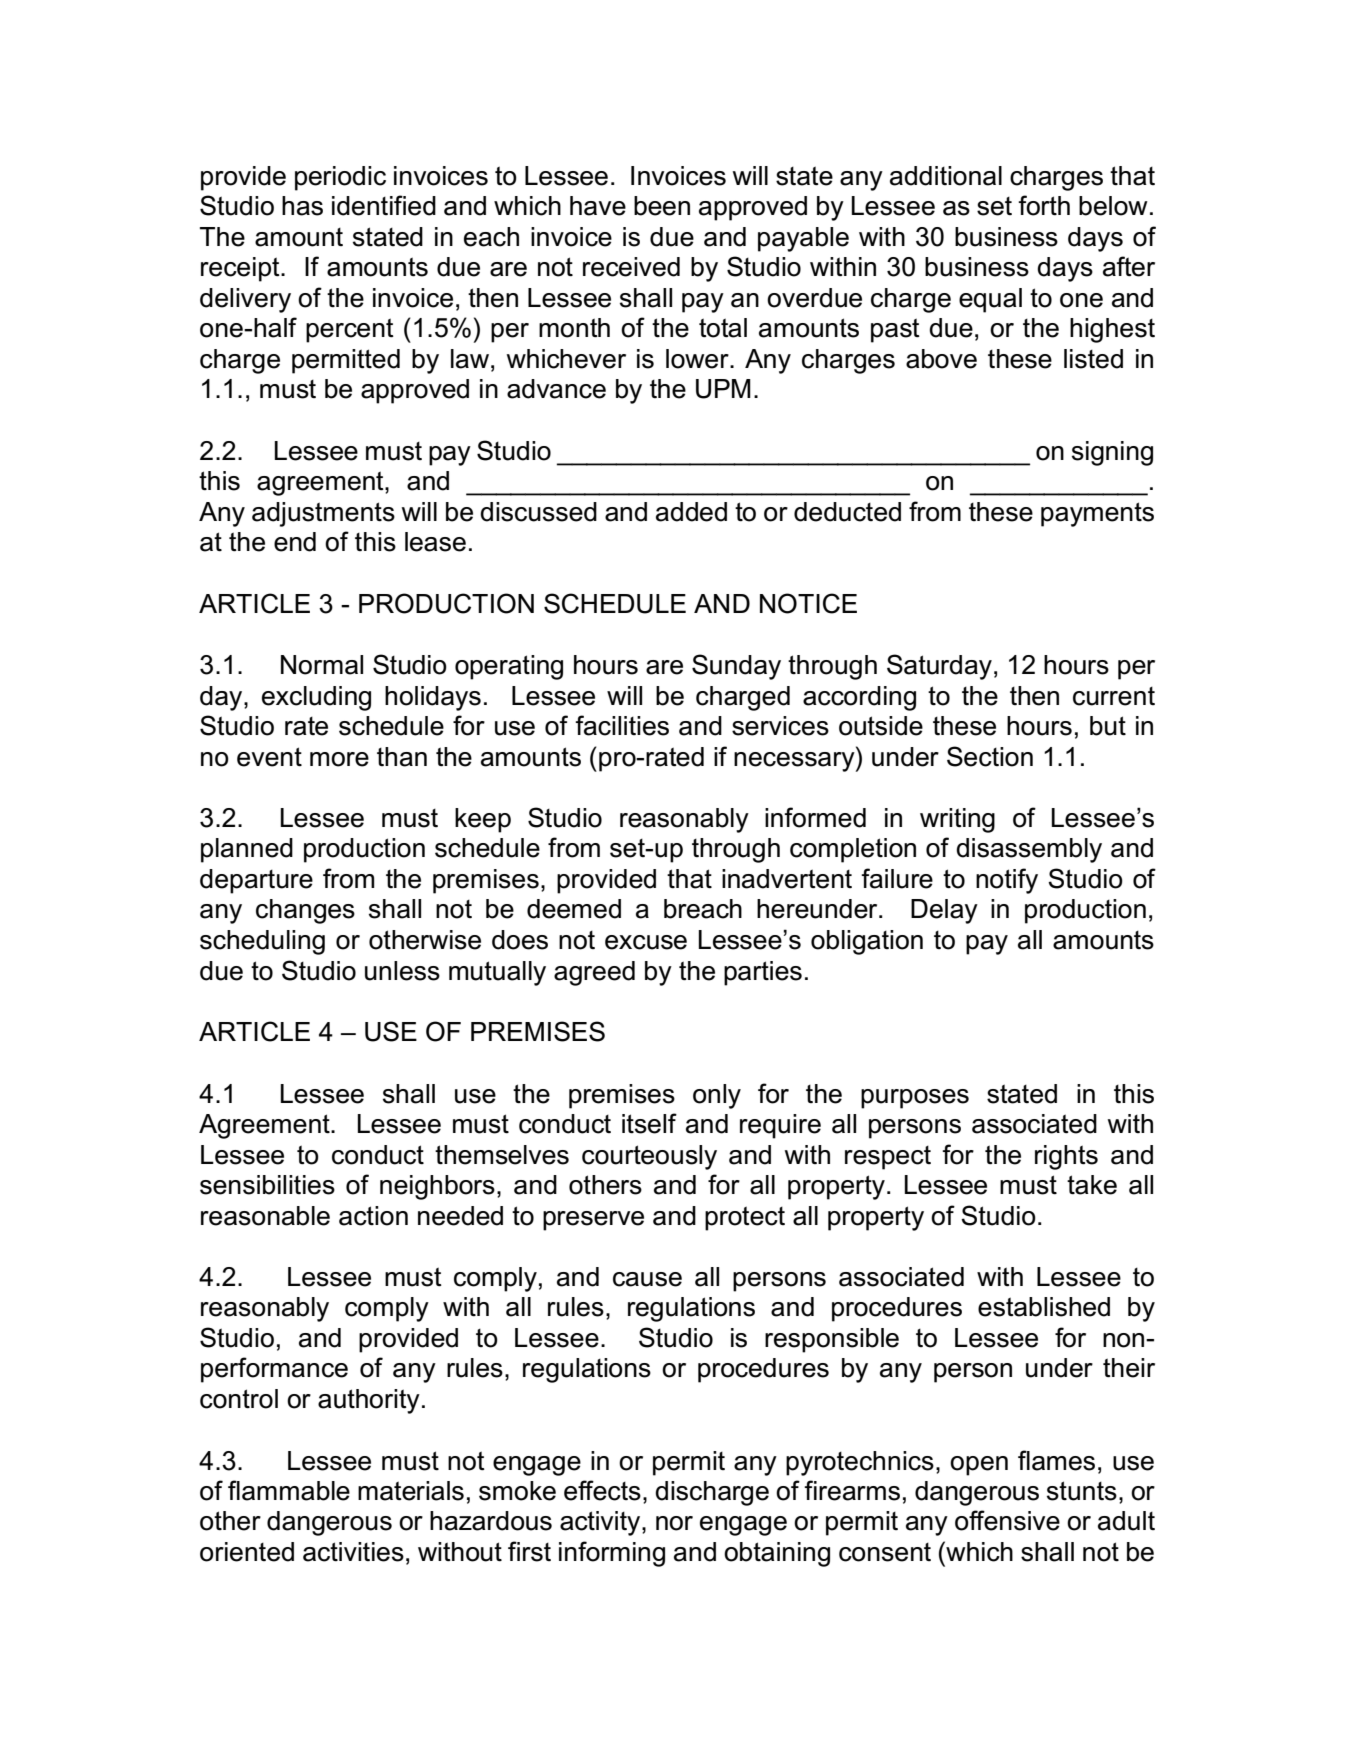  What do you see at coordinates (353, 1552) in the screenshot?
I see `activities` at bounding box center [353, 1552].
